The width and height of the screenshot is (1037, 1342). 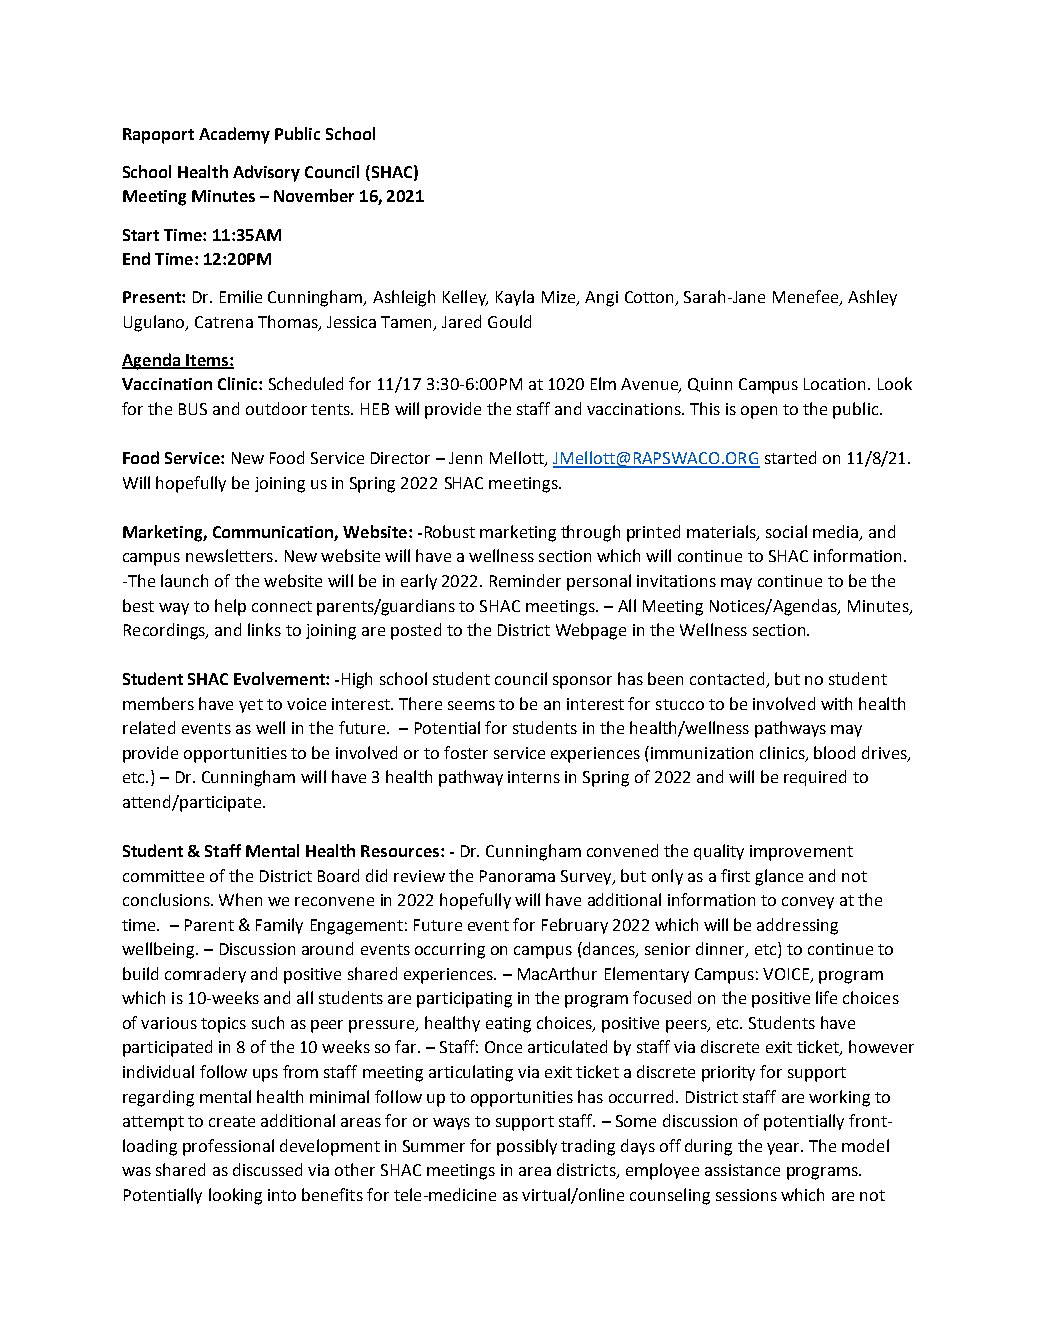 I want to click on Kayla, so click(x=515, y=298).
